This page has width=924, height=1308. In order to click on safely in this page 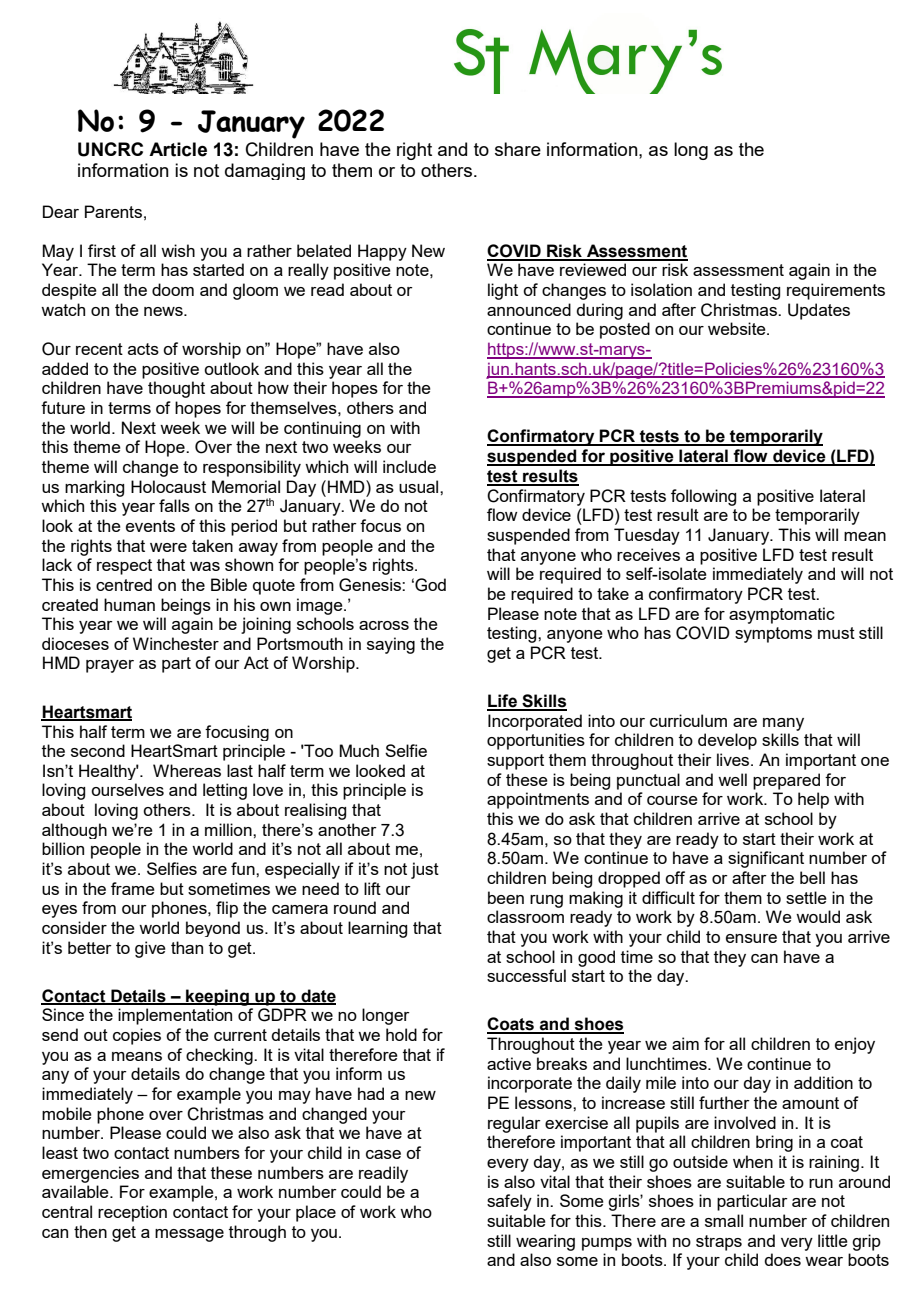, I will do `click(509, 1202)`.
